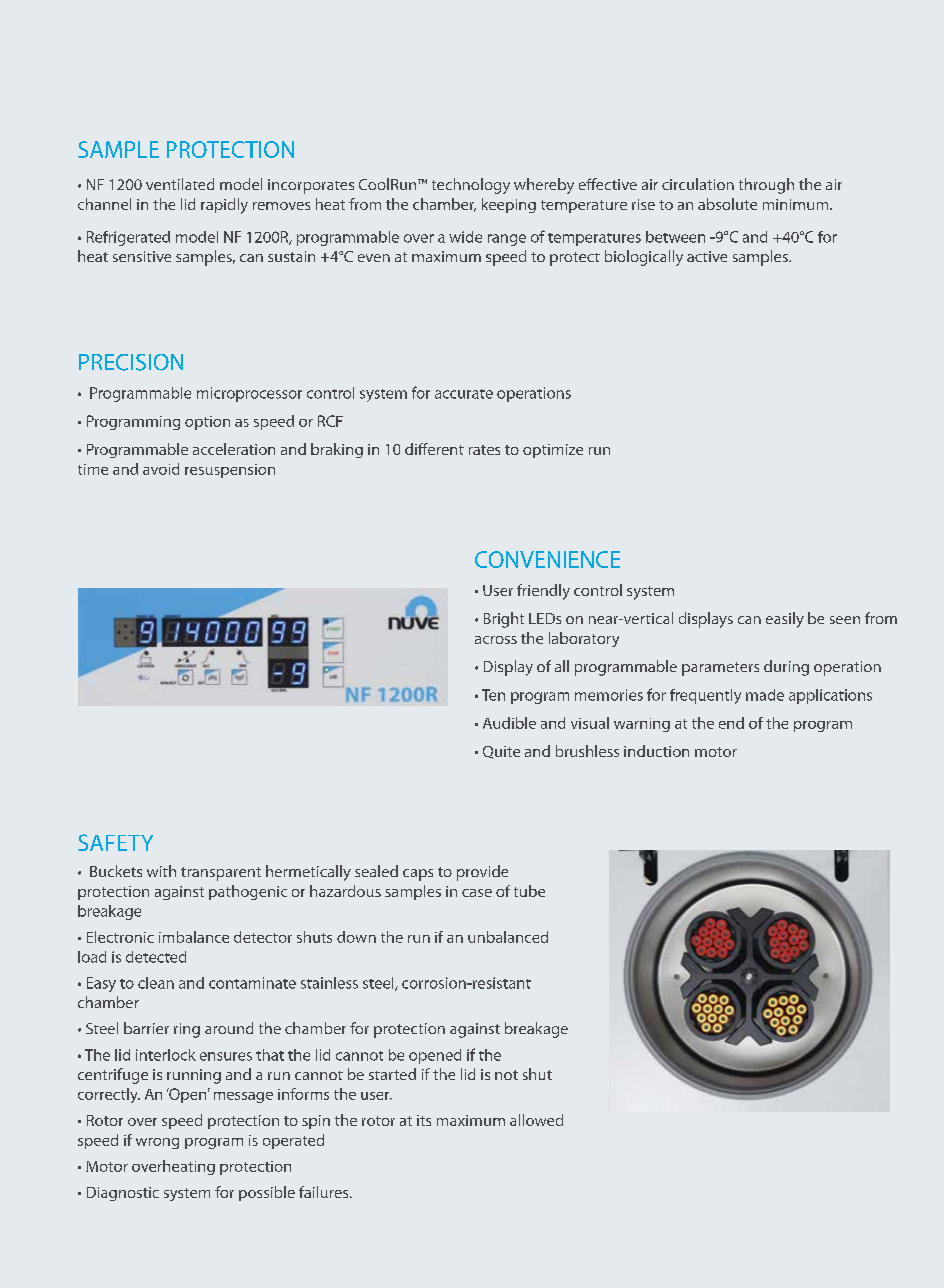 This document has width=944, height=1288. I want to click on Ten, so click(493, 695).
